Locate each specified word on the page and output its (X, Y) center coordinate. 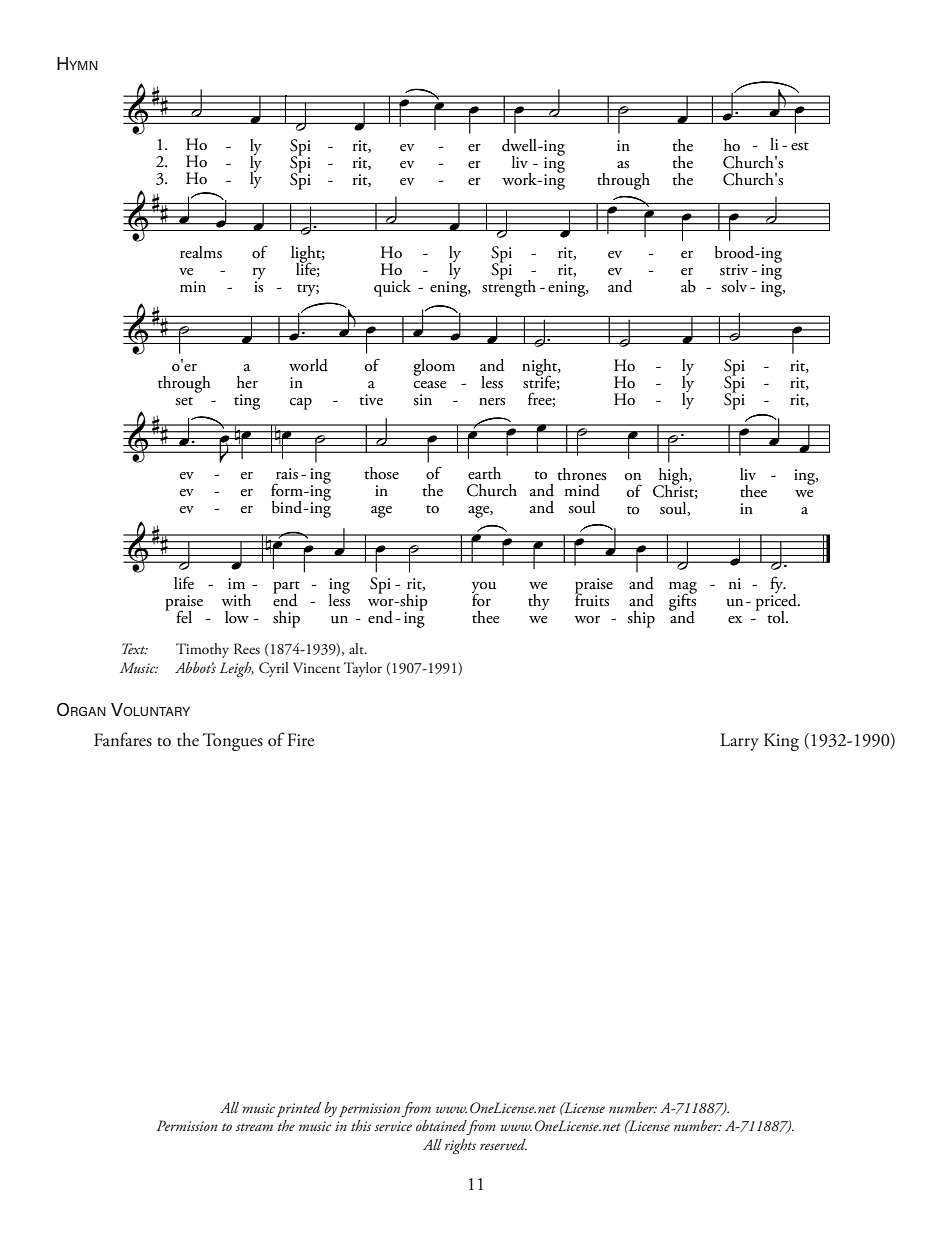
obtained (441, 1125)
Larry (739, 742)
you (484, 589)
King (781, 742)
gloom (434, 367)
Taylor (363, 669)
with (236, 600)
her (247, 382)
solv (734, 286)
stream (254, 1127)
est (800, 146)
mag (683, 589)
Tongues (233, 742)
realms (201, 252)
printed (299, 1109)
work (520, 179)
